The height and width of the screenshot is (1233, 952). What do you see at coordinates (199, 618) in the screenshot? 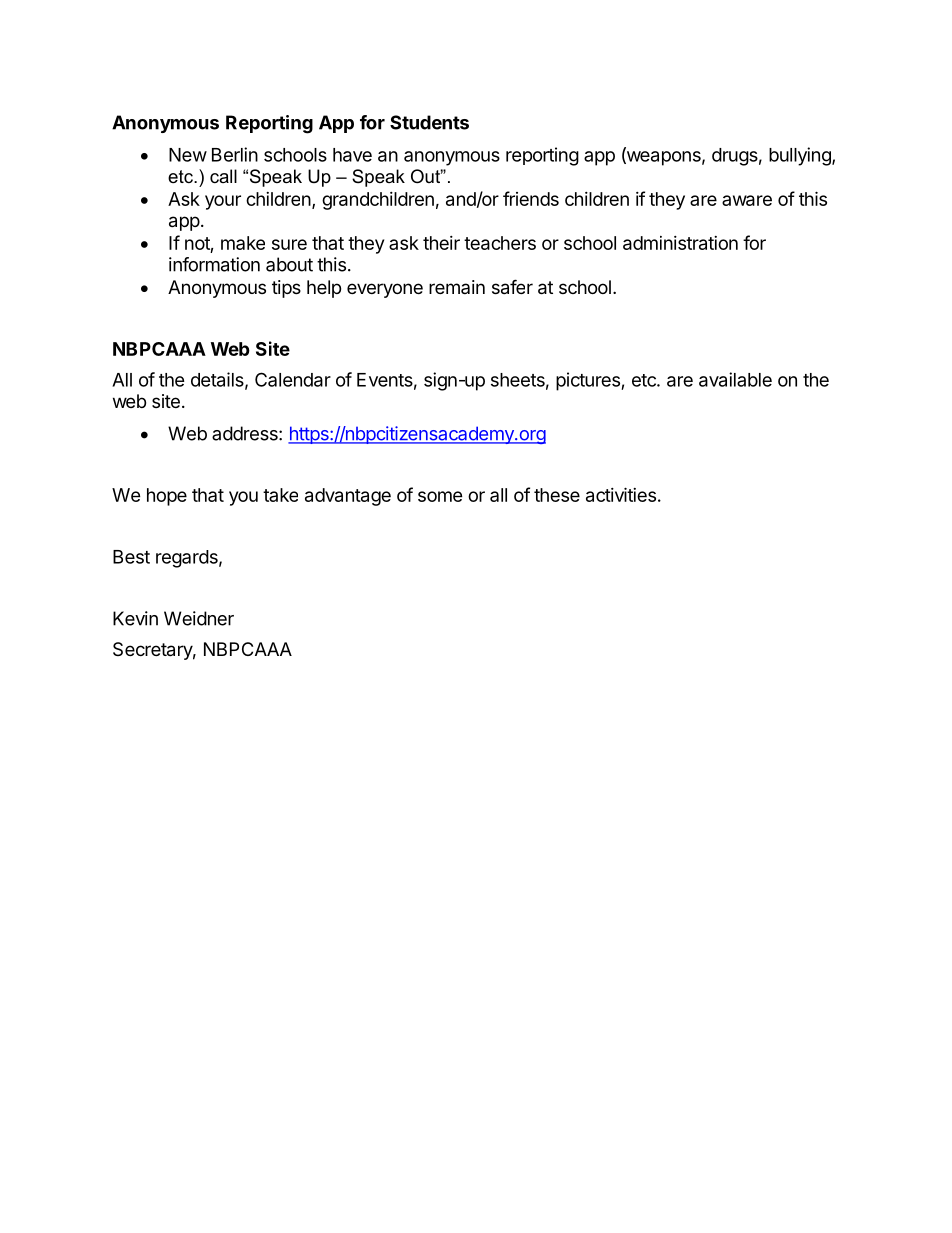
I see `Weidner` at bounding box center [199, 618].
